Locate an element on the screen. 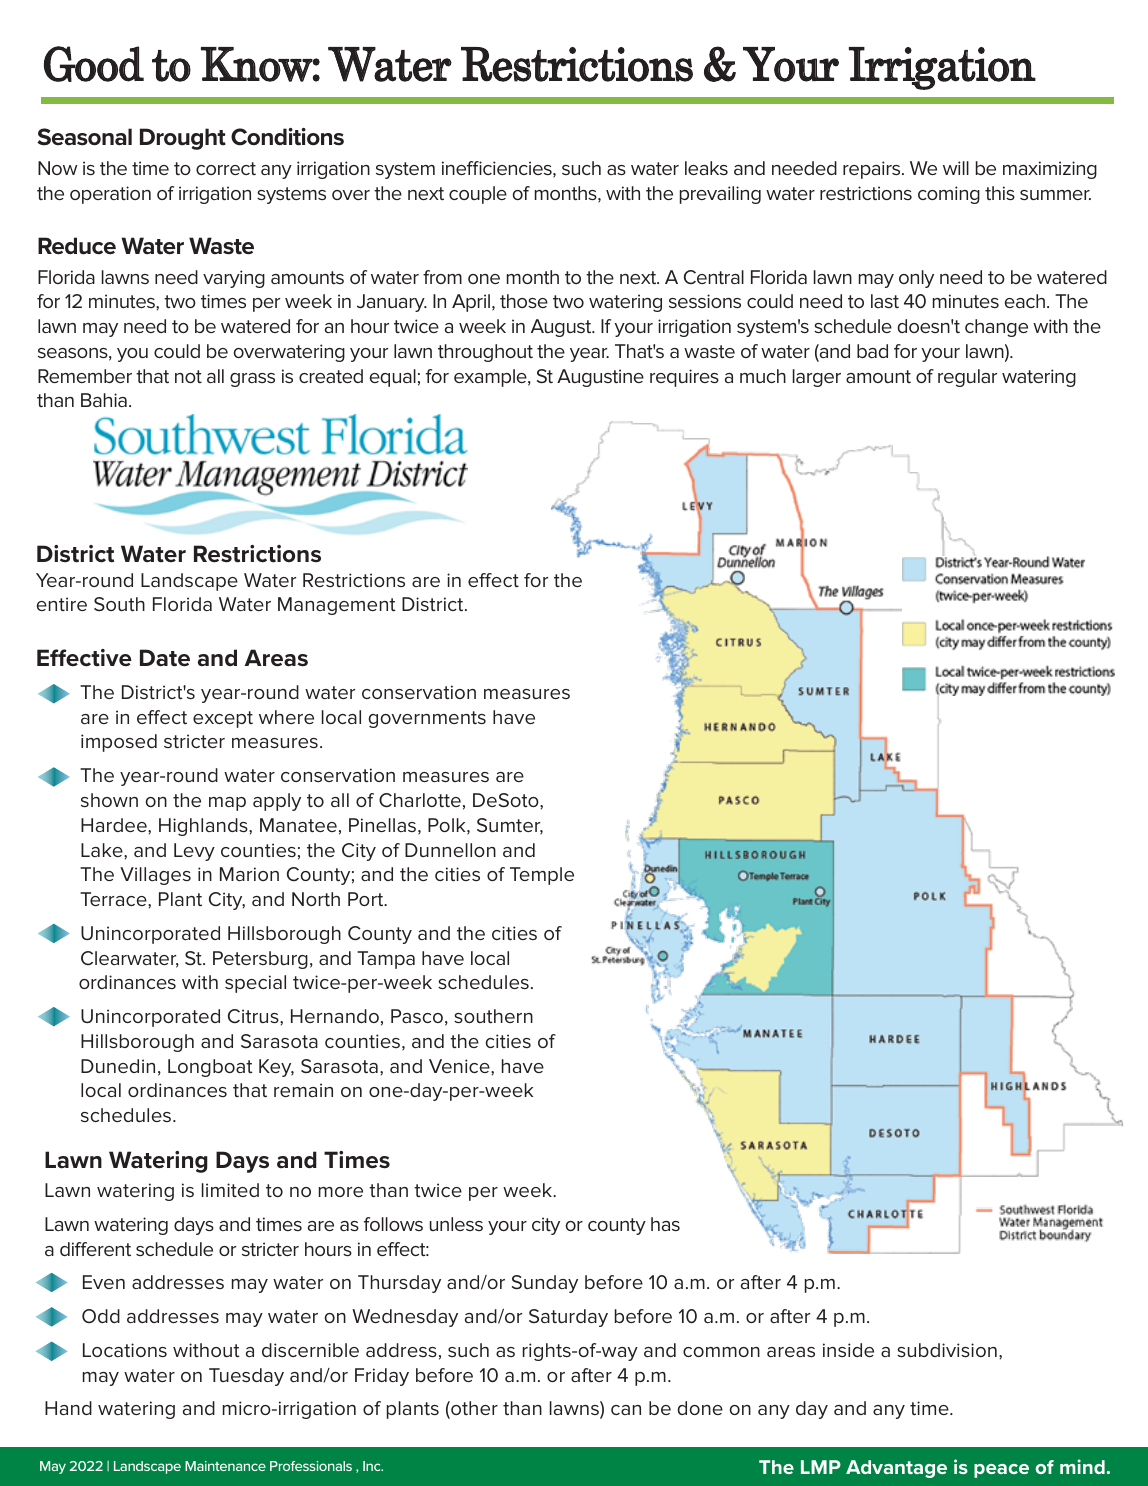 The width and height of the screenshot is (1148, 1486). Maintenance is located at coordinates (225, 1466).
